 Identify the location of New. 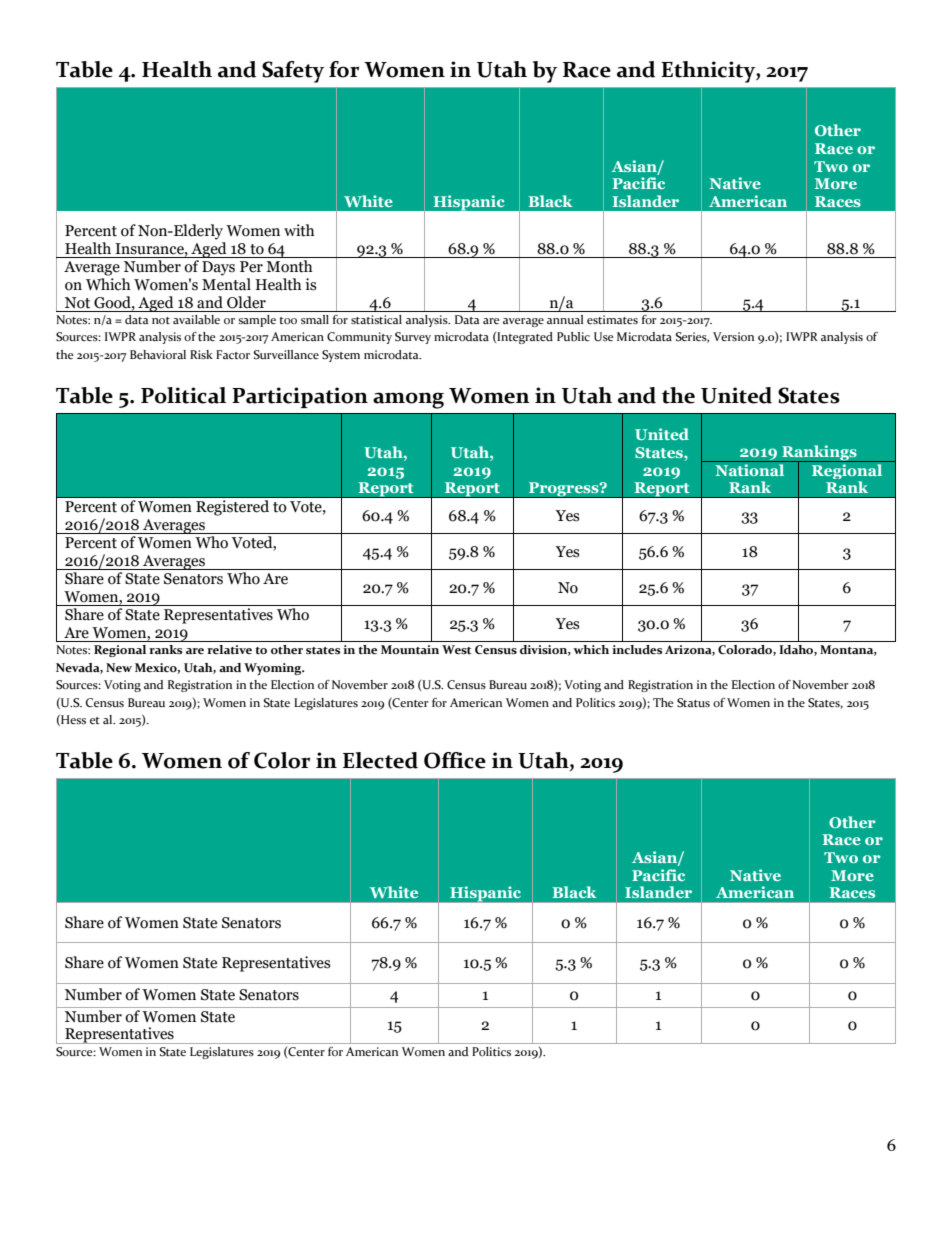
(119, 668).
